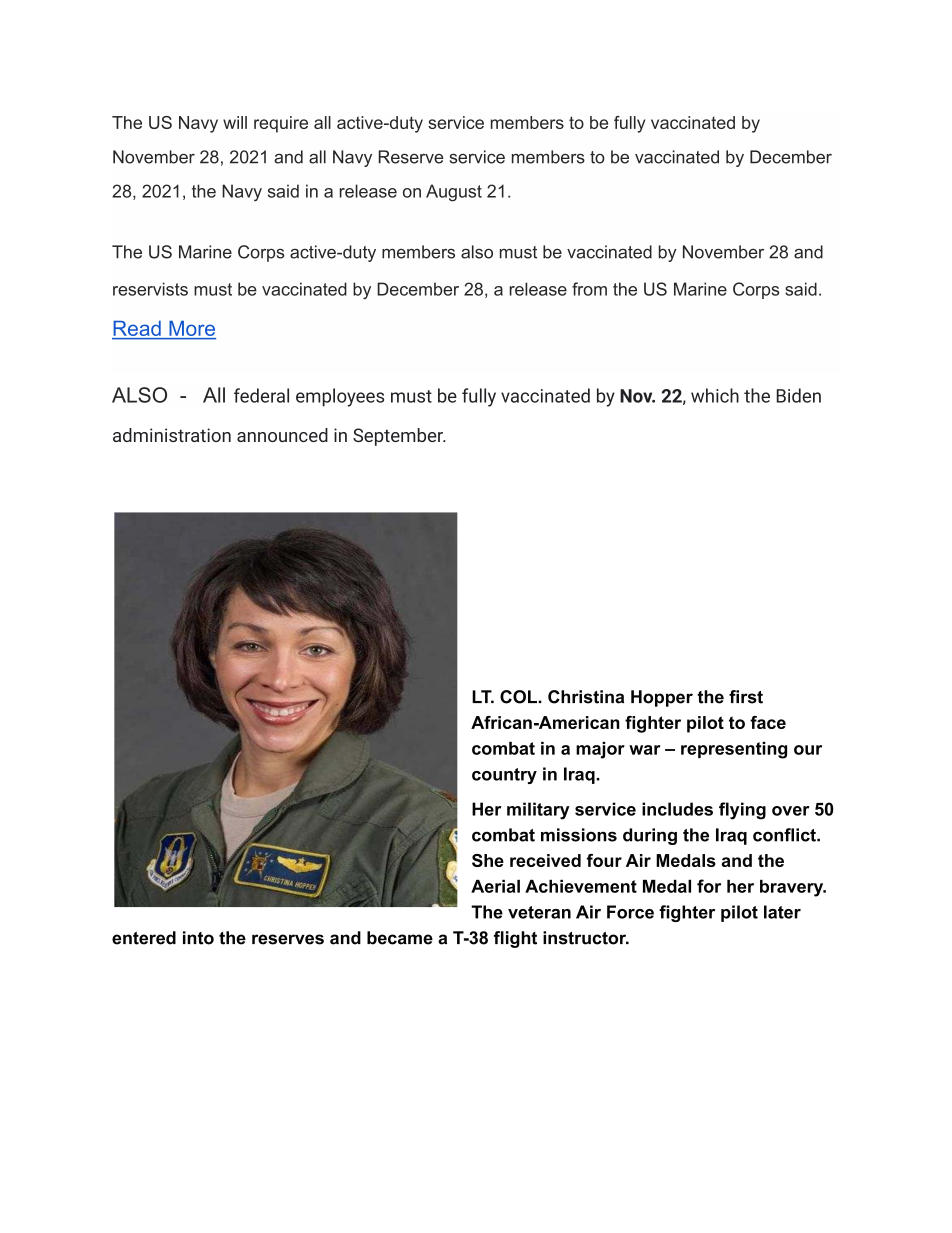  What do you see at coordinates (261, 395) in the page?
I see `federal` at bounding box center [261, 395].
